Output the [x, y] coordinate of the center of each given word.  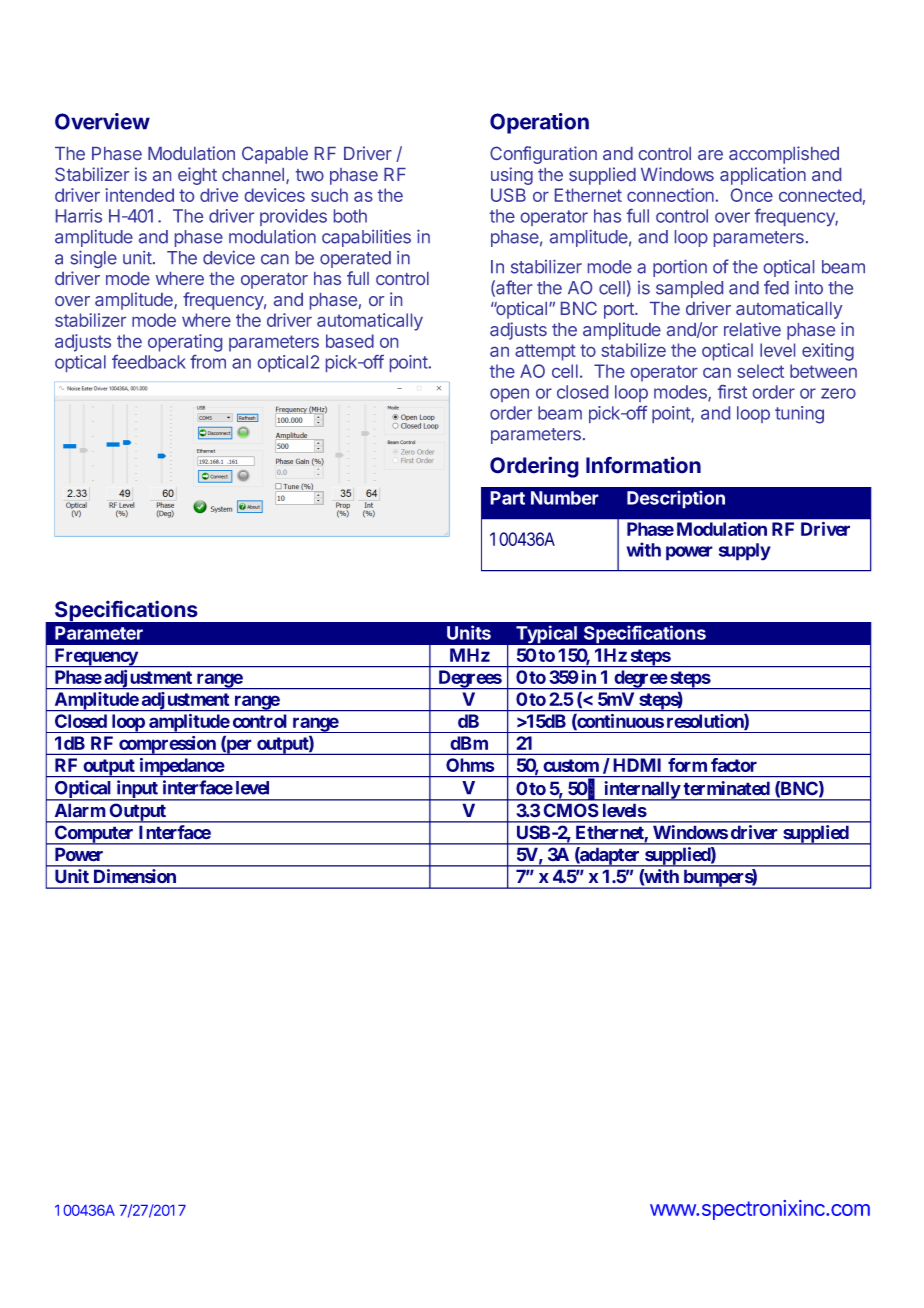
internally [641, 791]
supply [745, 552]
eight [197, 176]
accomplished [784, 155]
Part [507, 498]
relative [752, 329]
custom [571, 765]
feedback [149, 362]
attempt [545, 352]
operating [185, 343]
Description [676, 499]
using [512, 176]
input [137, 790]
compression [167, 745]
